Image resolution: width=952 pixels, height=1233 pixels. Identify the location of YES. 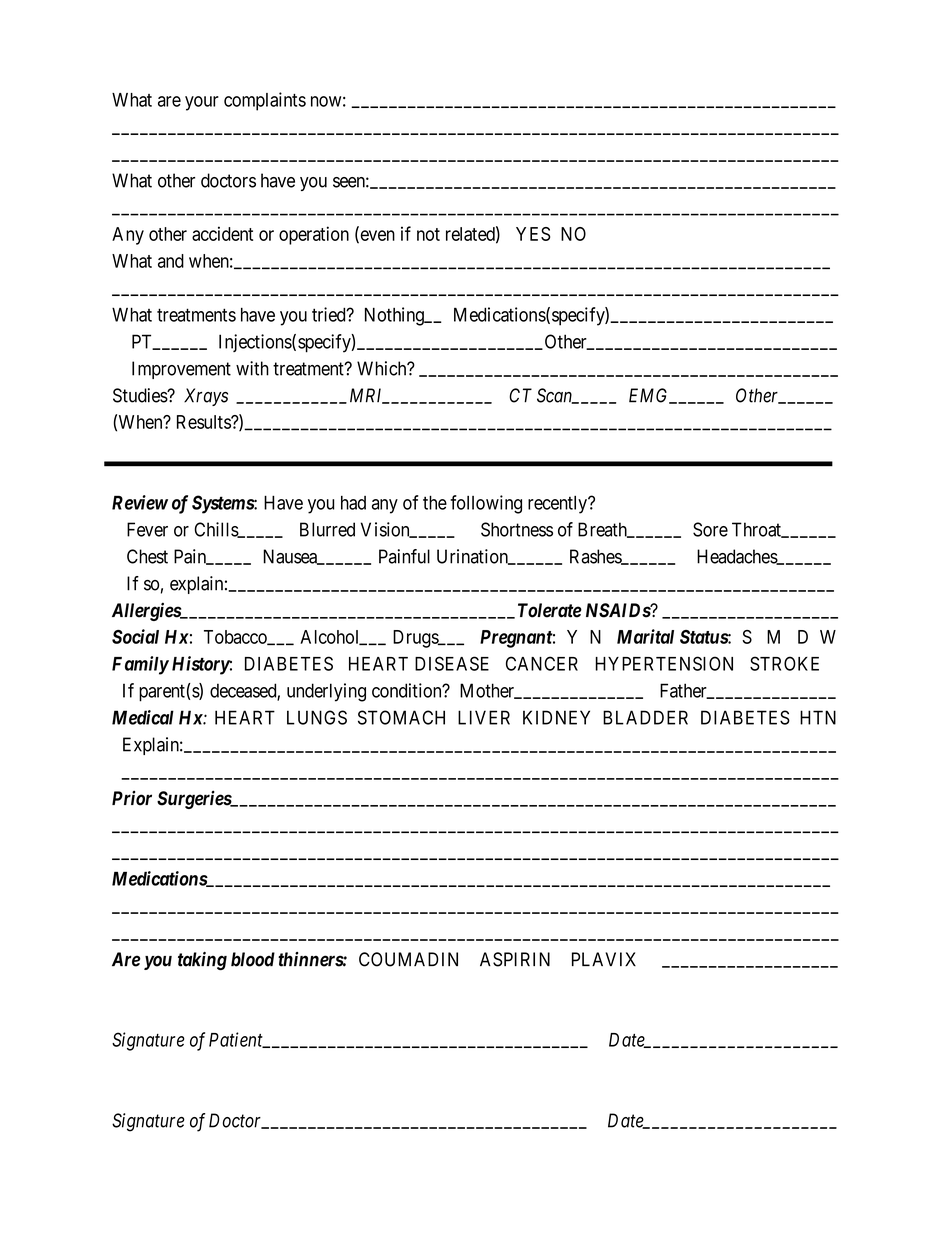
(533, 234).
